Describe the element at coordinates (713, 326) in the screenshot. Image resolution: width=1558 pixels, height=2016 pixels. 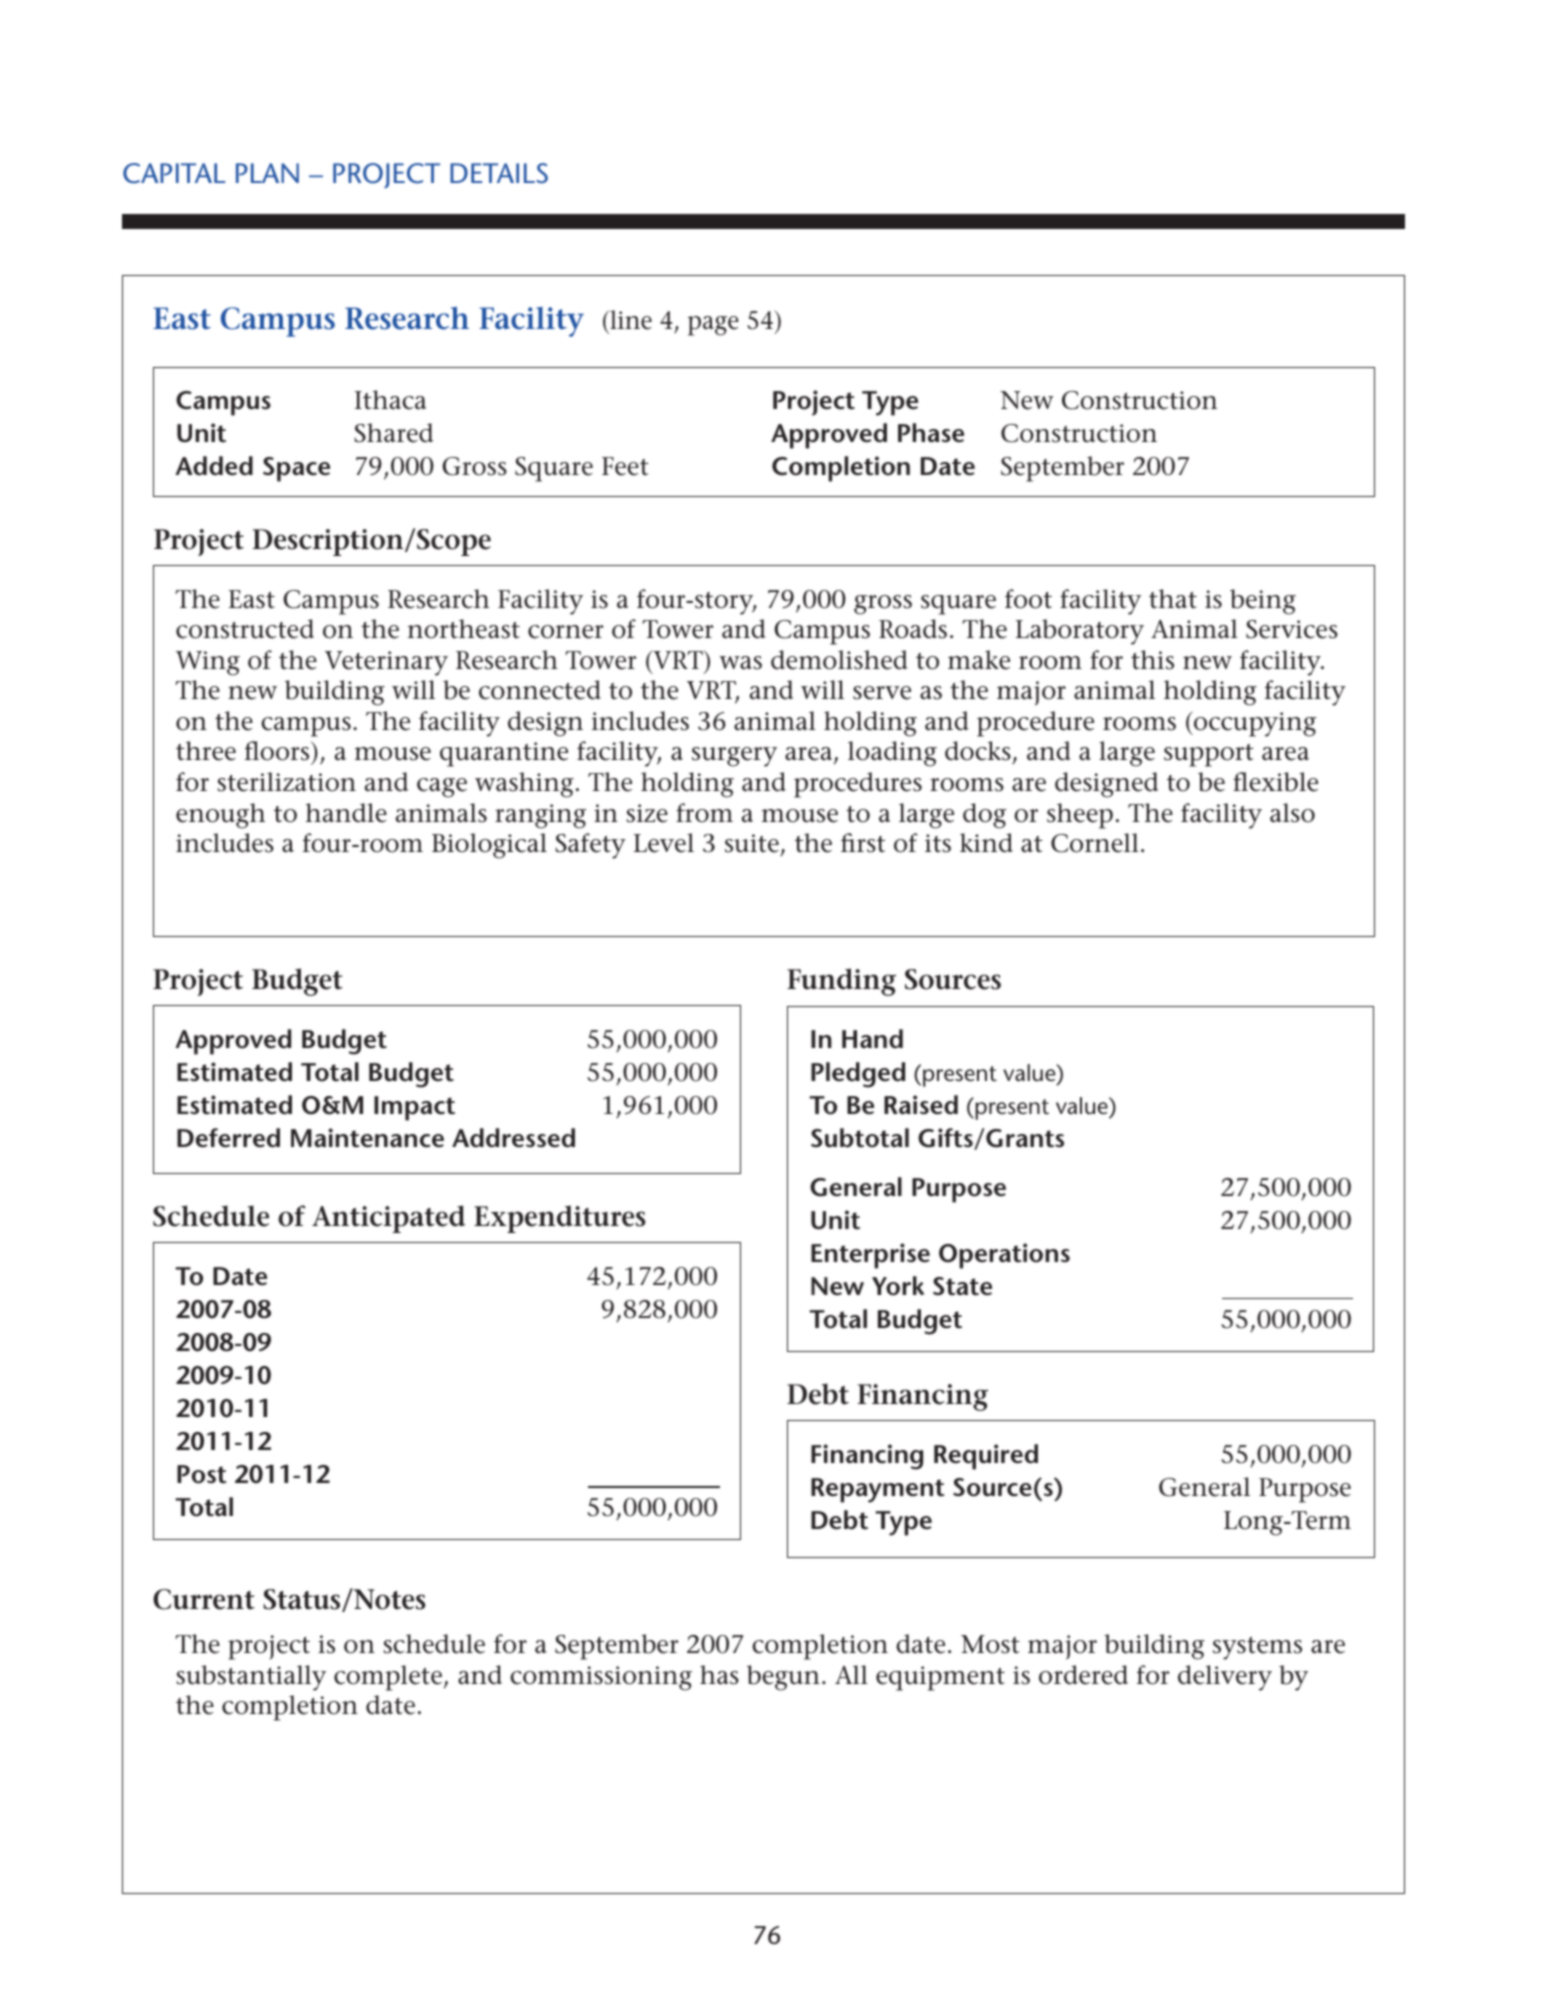
I see `page` at that location.
